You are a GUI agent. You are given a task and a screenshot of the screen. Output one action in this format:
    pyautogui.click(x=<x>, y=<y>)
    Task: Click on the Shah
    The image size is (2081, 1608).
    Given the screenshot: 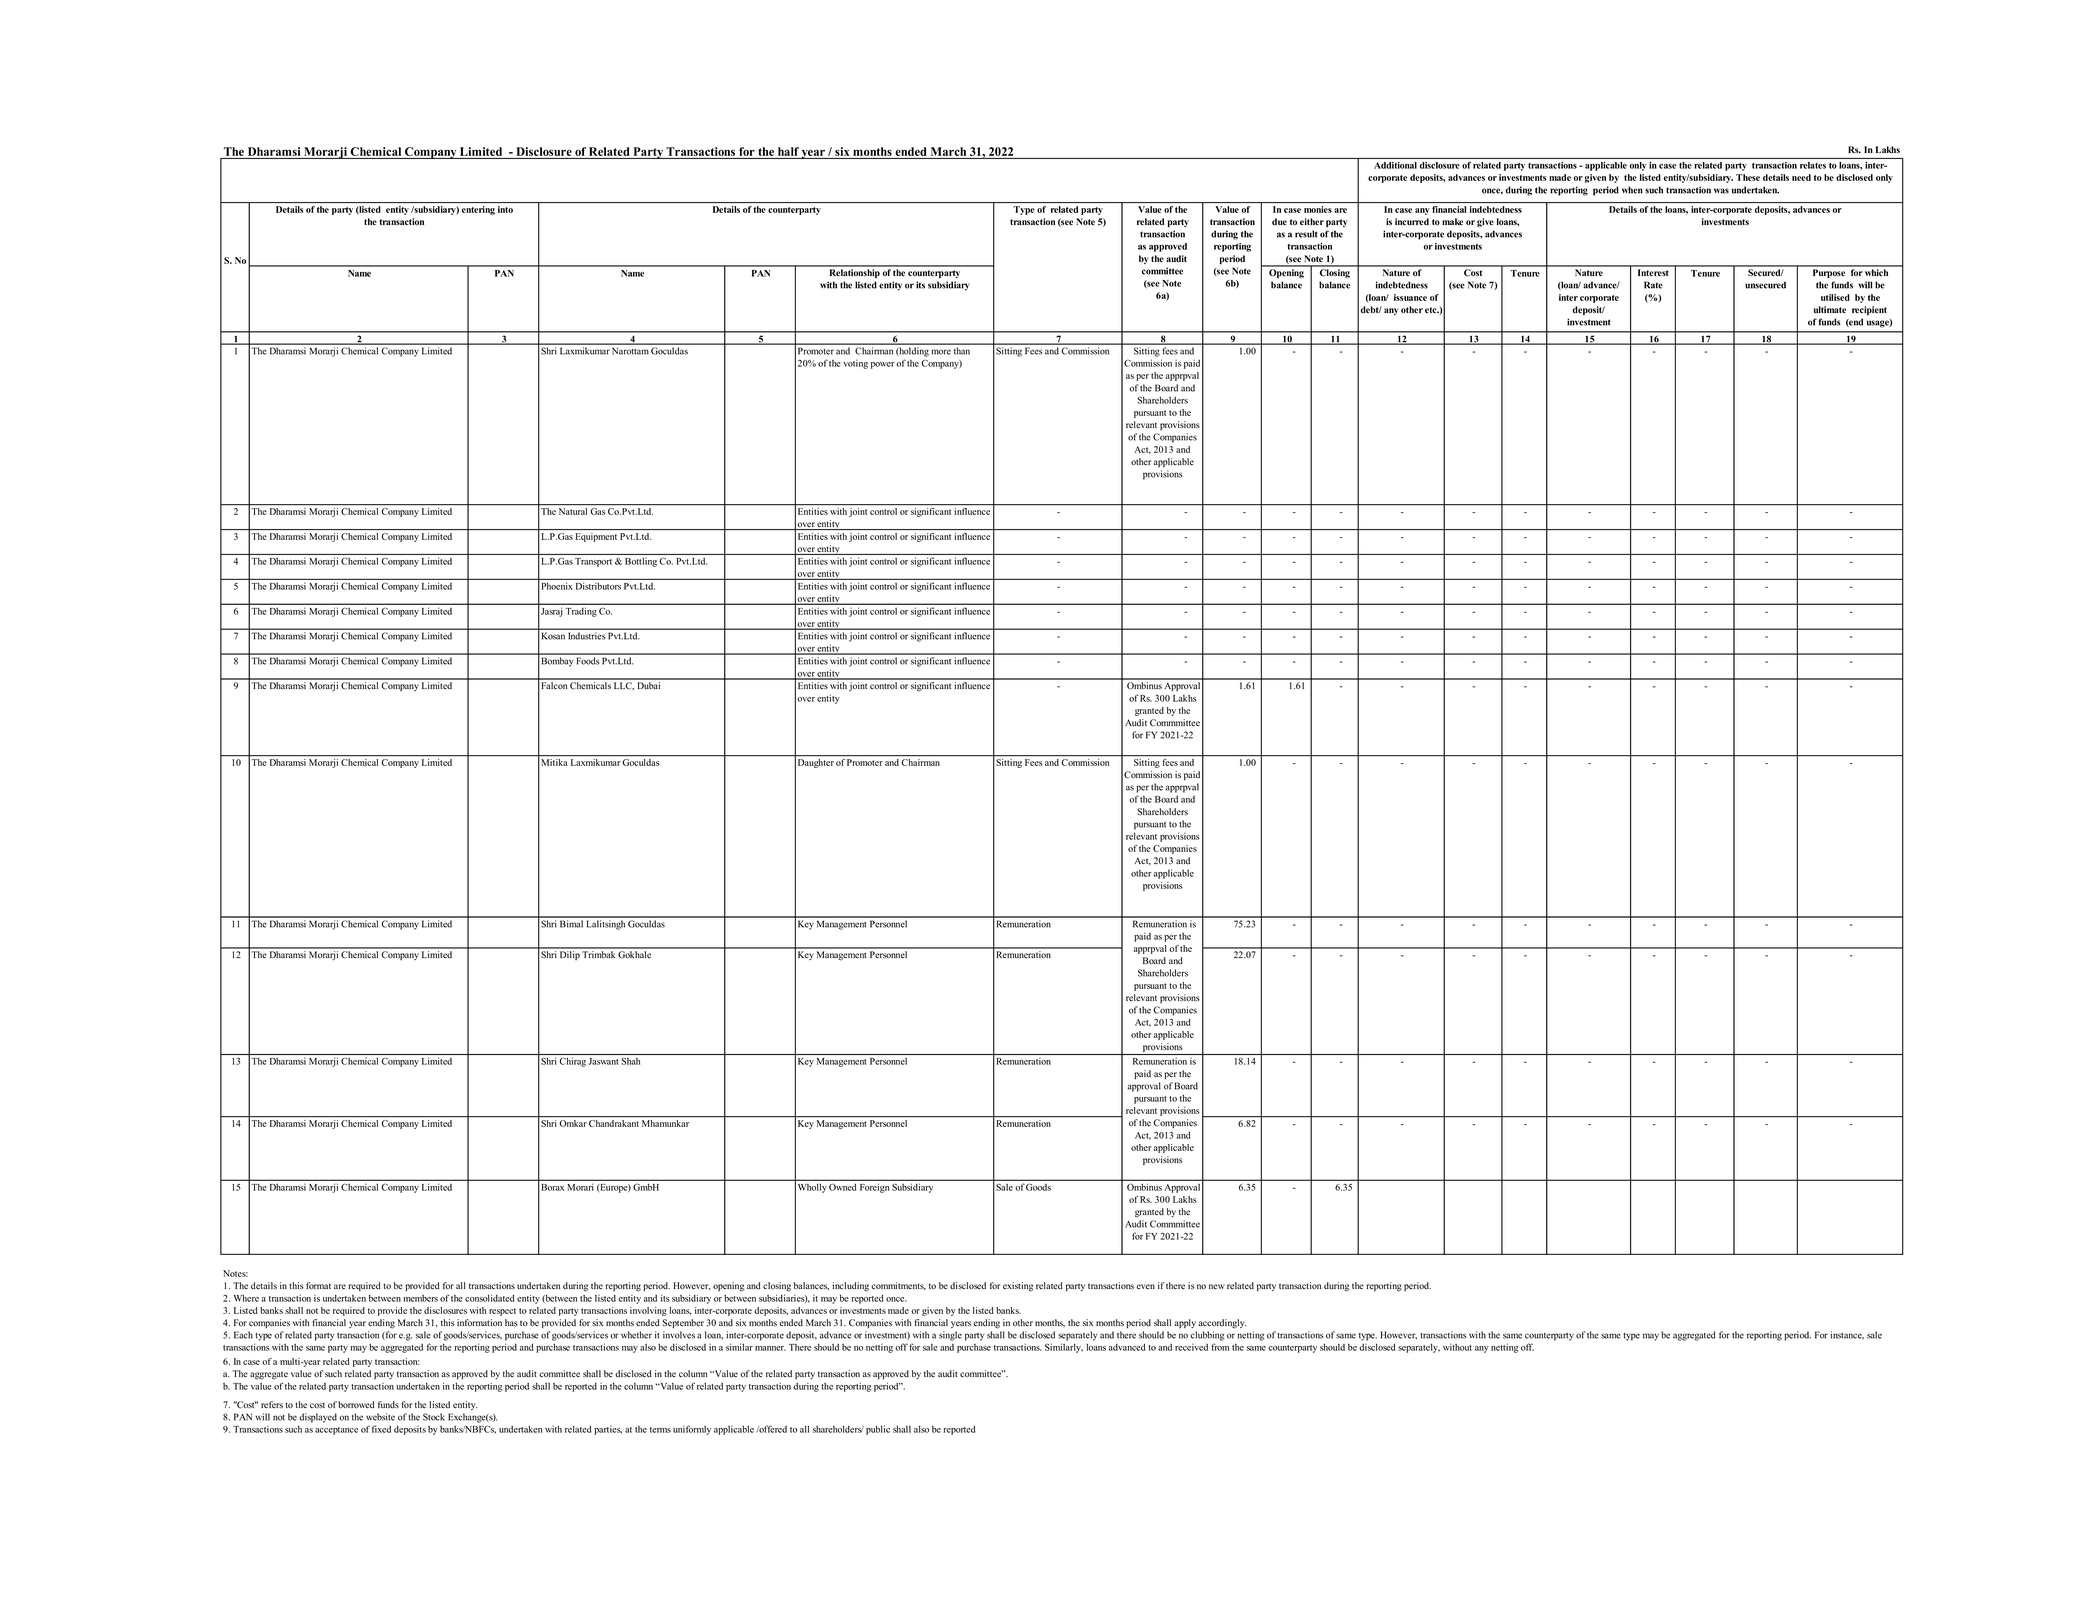 What is the action you would take?
    pyautogui.click(x=631, y=1061)
